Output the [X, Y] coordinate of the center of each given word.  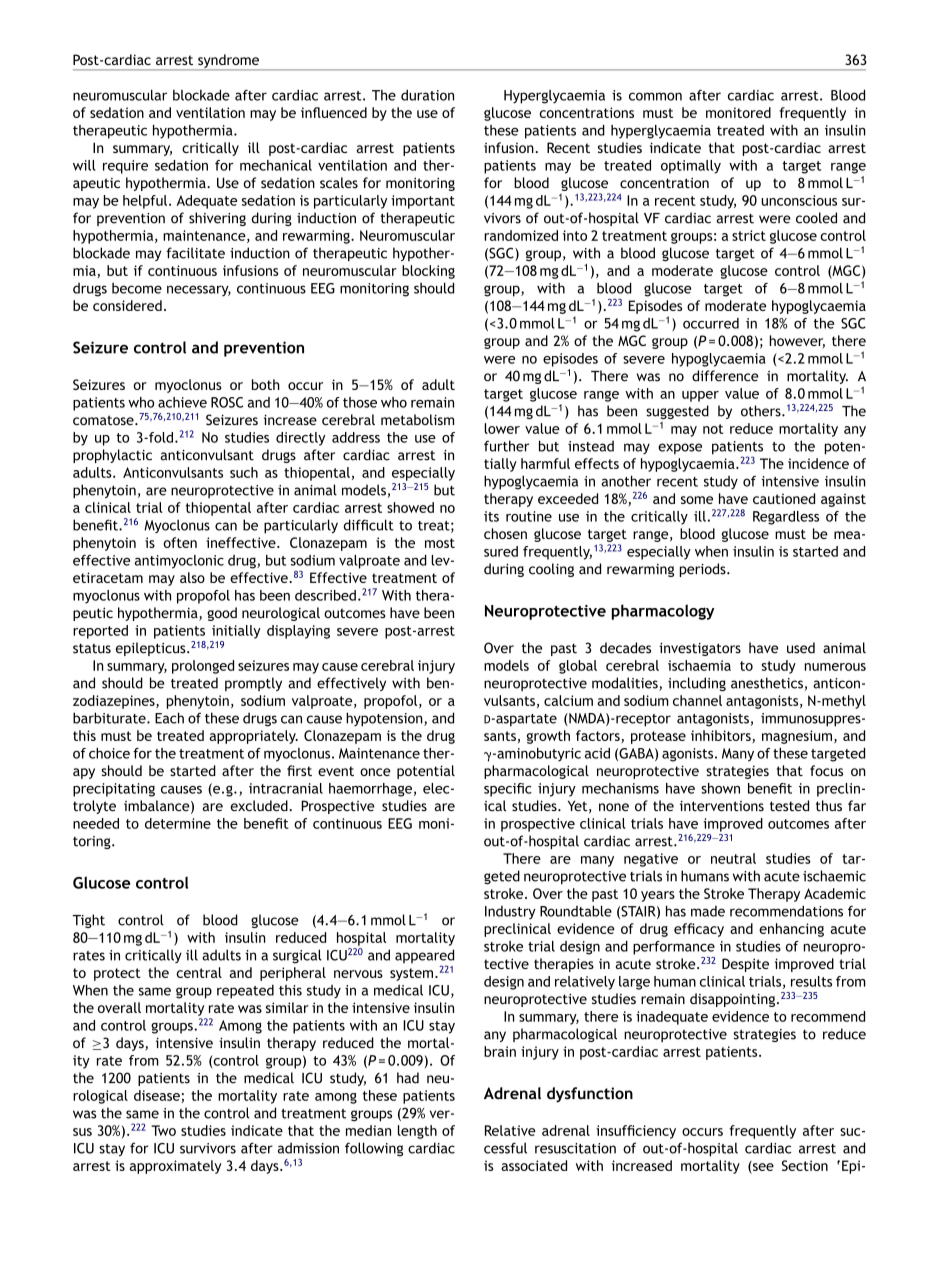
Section [805, 1165]
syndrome [228, 62]
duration [427, 95]
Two [163, 1130]
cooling [551, 570]
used [801, 648]
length [417, 1132]
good [222, 614]
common [655, 96]
